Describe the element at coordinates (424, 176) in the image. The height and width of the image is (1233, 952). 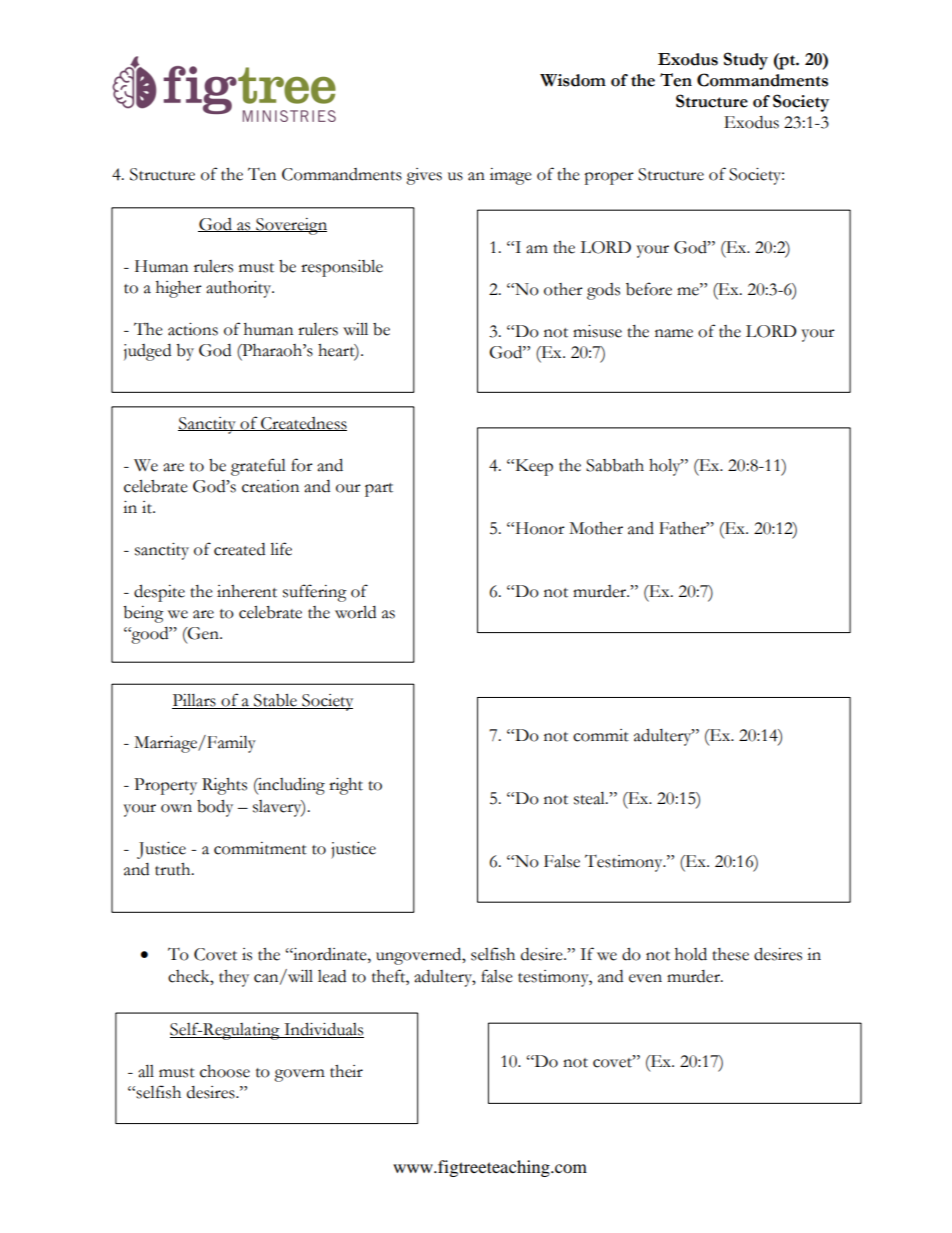
I see `gives` at that location.
